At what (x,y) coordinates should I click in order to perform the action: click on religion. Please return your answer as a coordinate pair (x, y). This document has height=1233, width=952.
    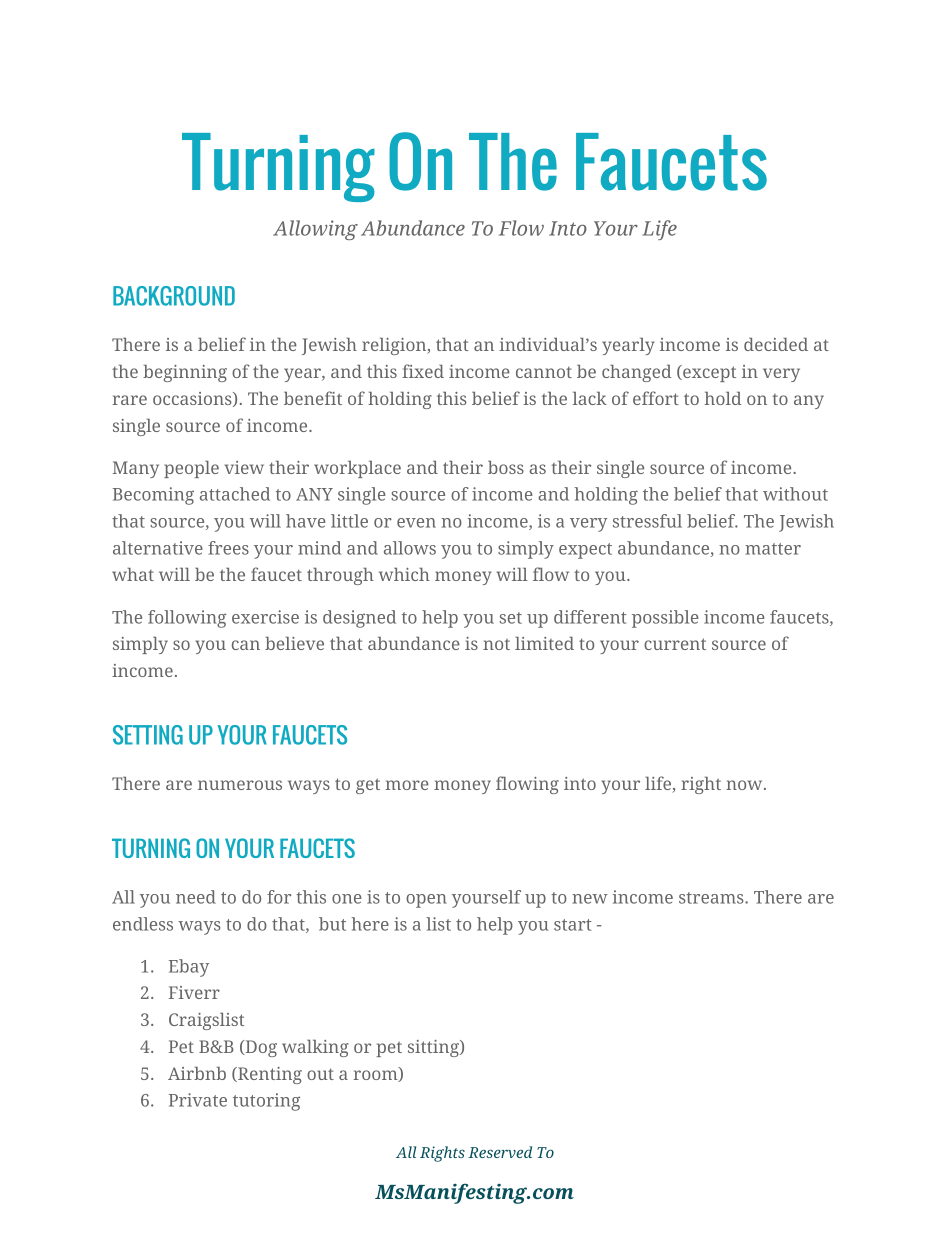
    Looking at the image, I should click on (395, 346).
